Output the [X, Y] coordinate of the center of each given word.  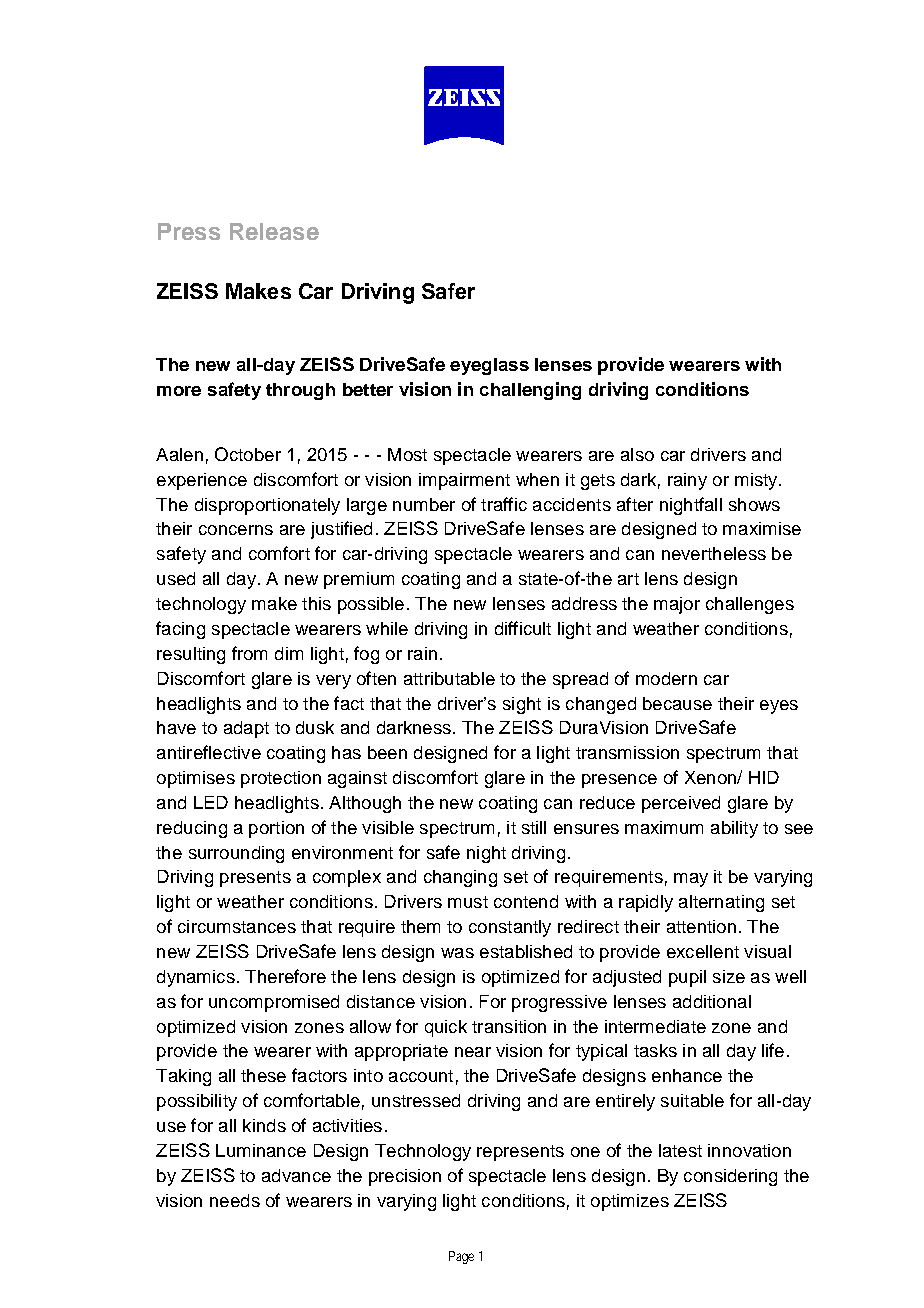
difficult [523, 628]
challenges [750, 605]
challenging [530, 391]
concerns [236, 530]
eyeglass [489, 366]
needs [235, 1200]
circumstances [237, 926]
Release [274, 231]
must [468, 902]
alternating [721, 903]
